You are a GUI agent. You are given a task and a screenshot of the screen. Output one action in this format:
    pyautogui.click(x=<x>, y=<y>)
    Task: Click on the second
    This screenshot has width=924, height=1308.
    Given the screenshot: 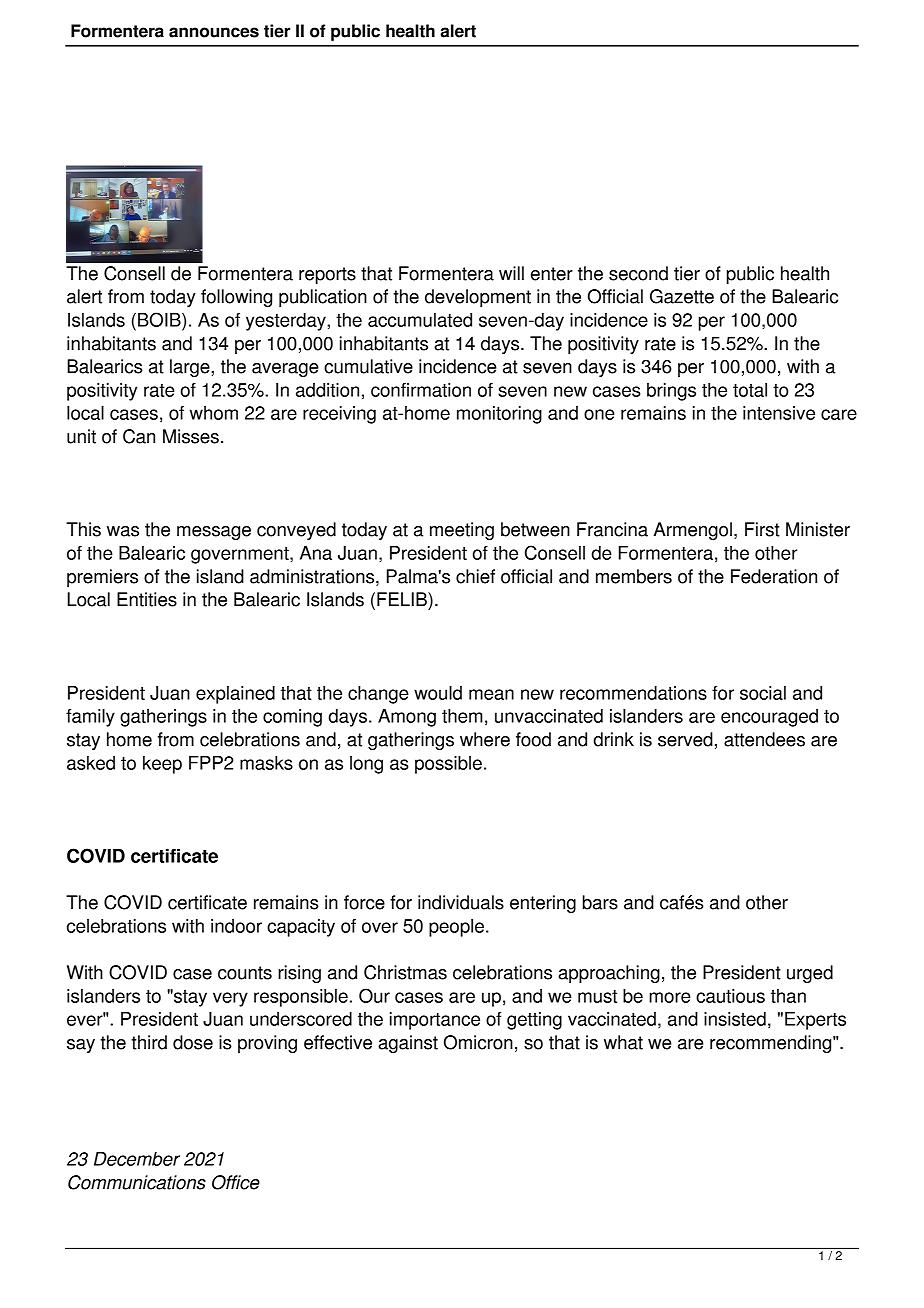 What is the action you would take?
    pyautogui.click(x=638, y=273)
